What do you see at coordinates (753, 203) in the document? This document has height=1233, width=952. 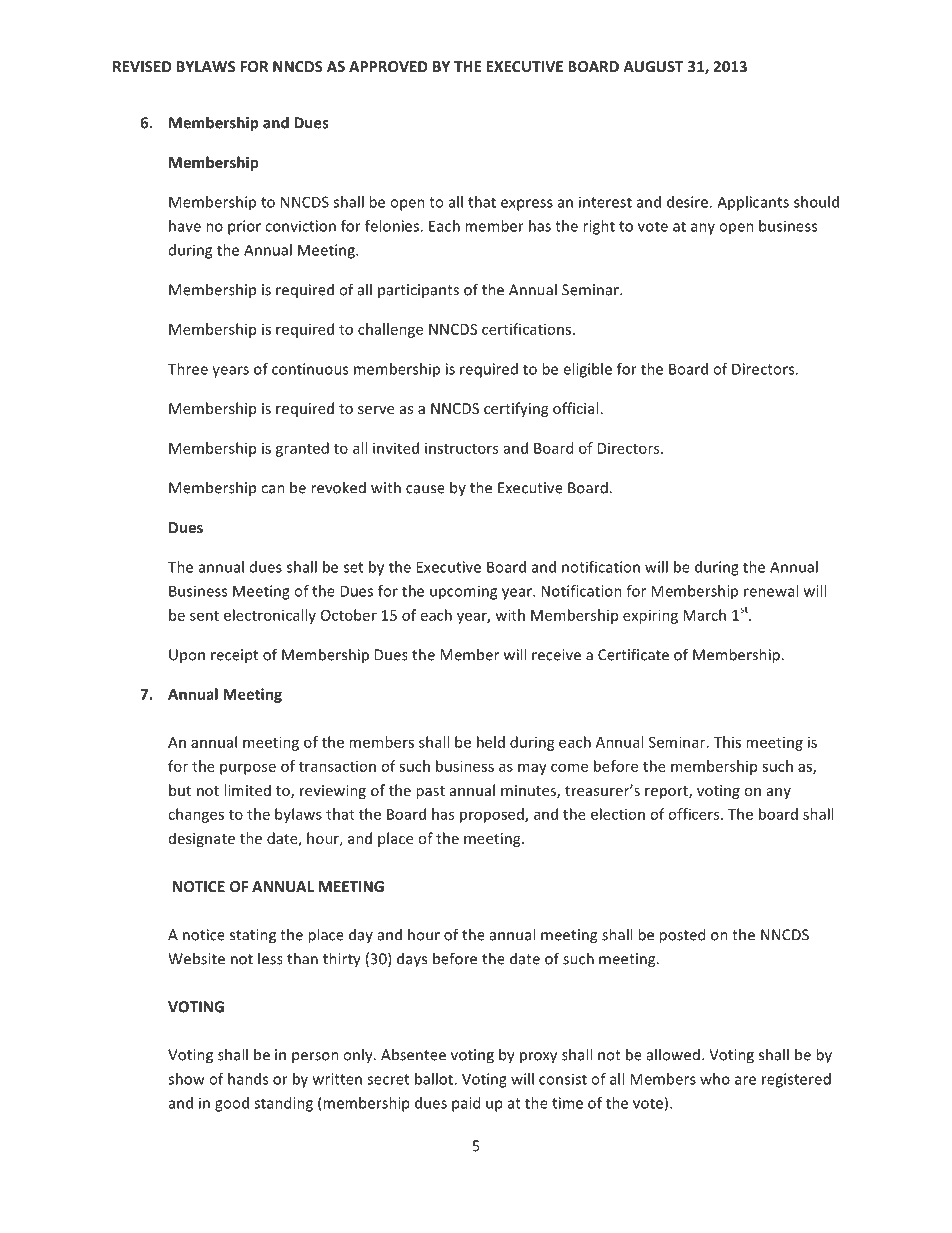 I see `Applicants` at bounding box center [753, 203].
